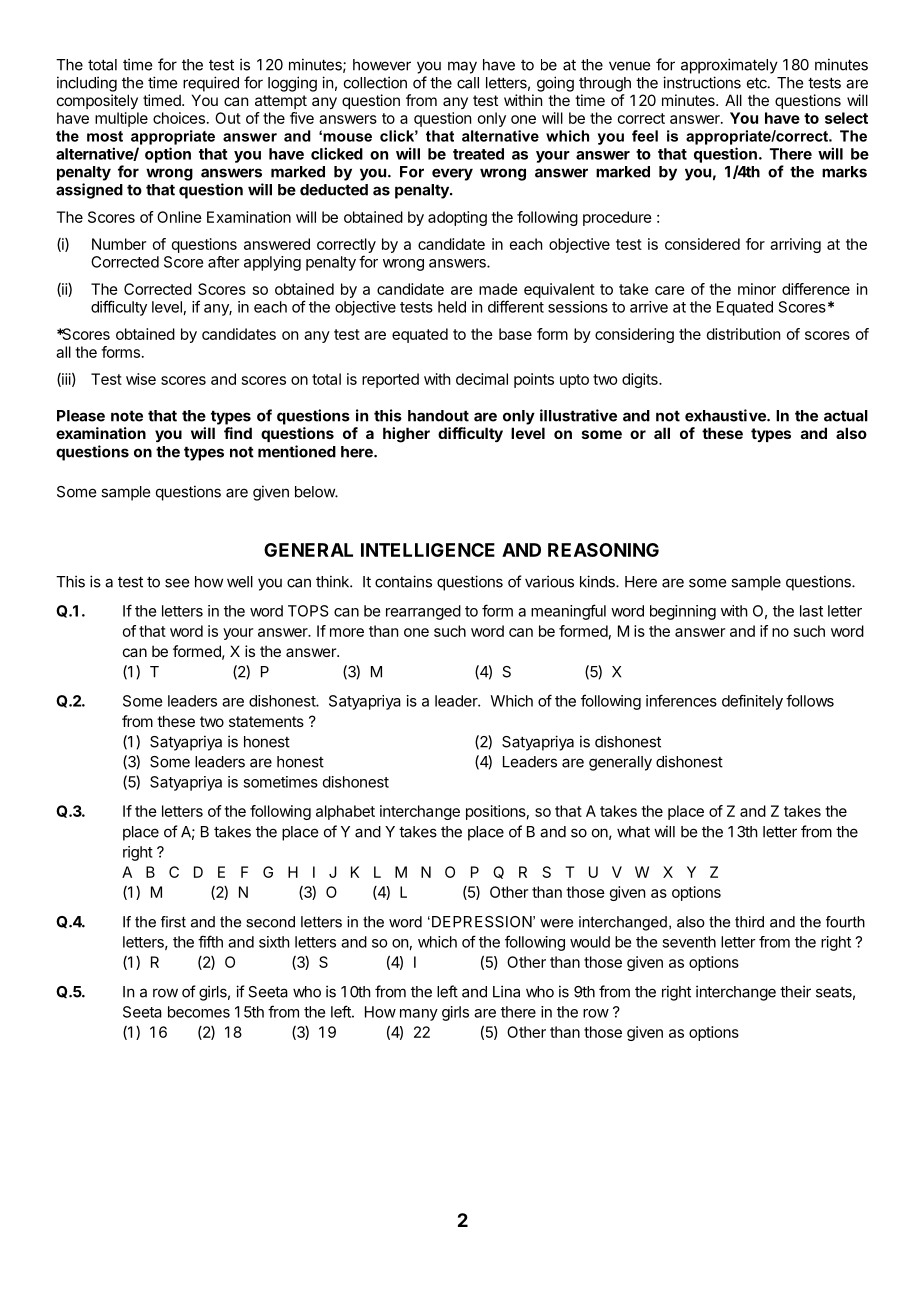 Image resolution: width=924 pixels, height=1308 pixels. Describe the element at coordinates (729, 66) in the page. I see `approximately` at that location.
